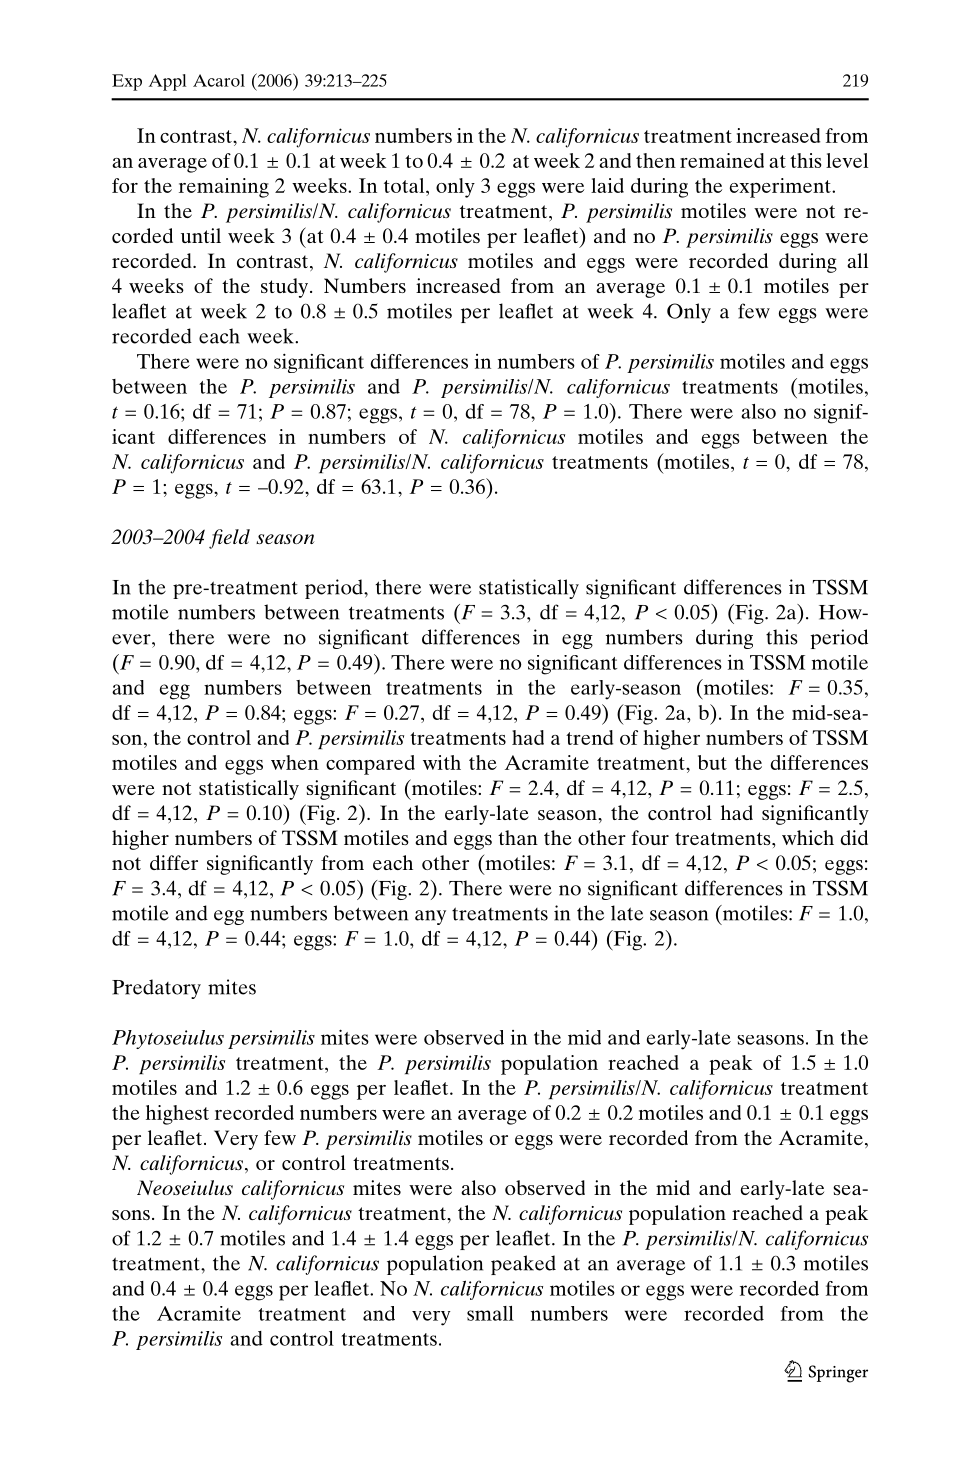 This page has height=1458, width=961. Describe the element at coordinates (712, 762) in the page. I see `but` at that location.
